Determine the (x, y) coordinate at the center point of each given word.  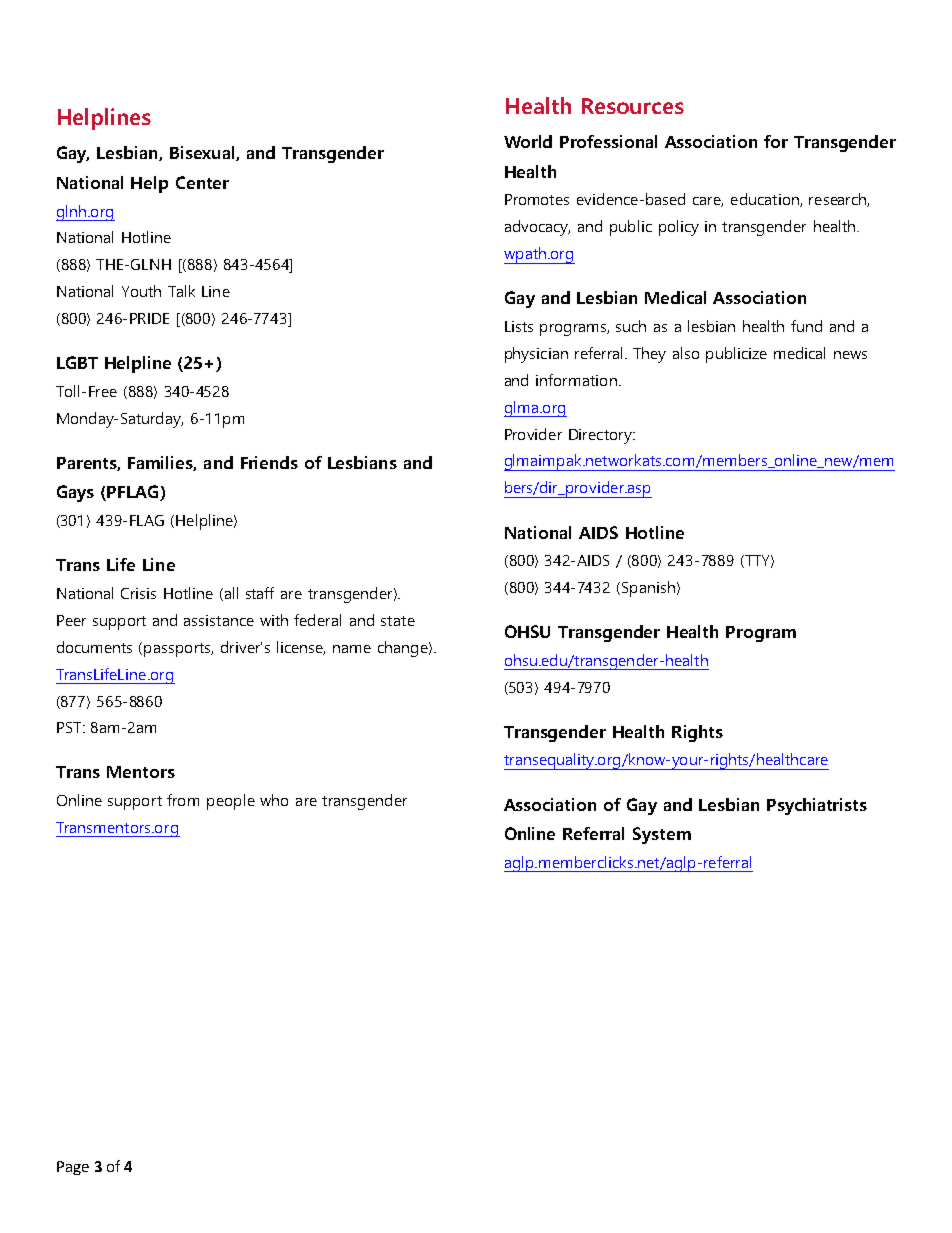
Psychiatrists (817, 806)
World (528, 141)
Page (73, 1168)
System (662, 835)
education (766, 200)
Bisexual (203, 153)
